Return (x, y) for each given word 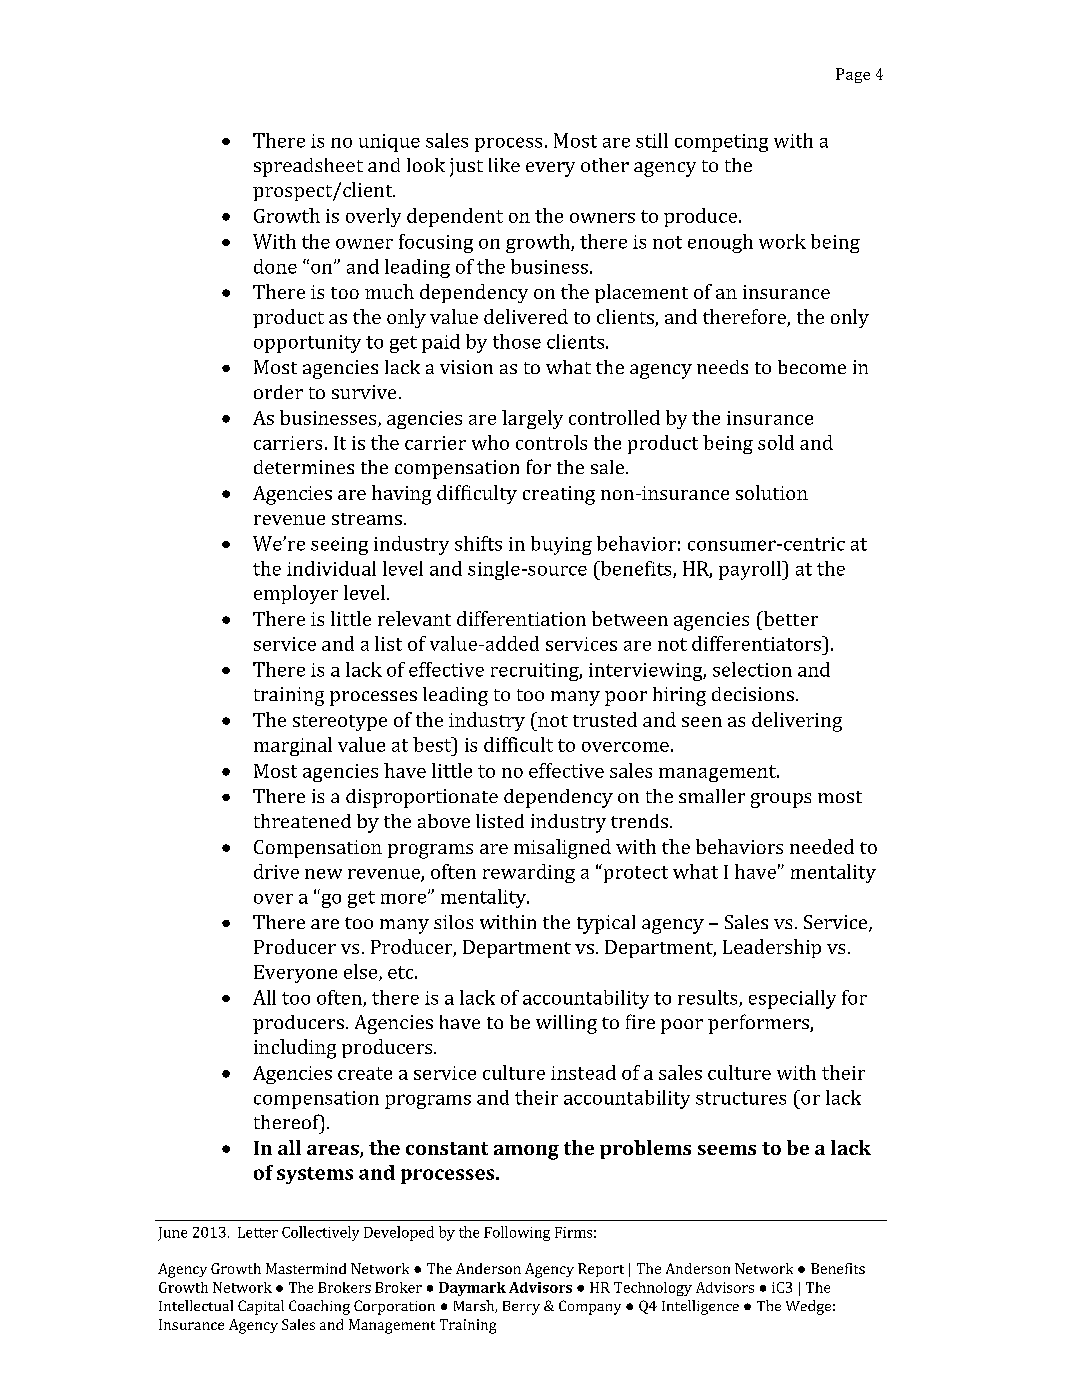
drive (276, 871)
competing (721, 143)
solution (772, 492)
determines (304, 467)
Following (517, 1233)
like (504, 165)
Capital (261, 1307)
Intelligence (700, 1307)
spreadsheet (308, 167)
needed (822, 846)
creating (559, 495)
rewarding (529, 873)
